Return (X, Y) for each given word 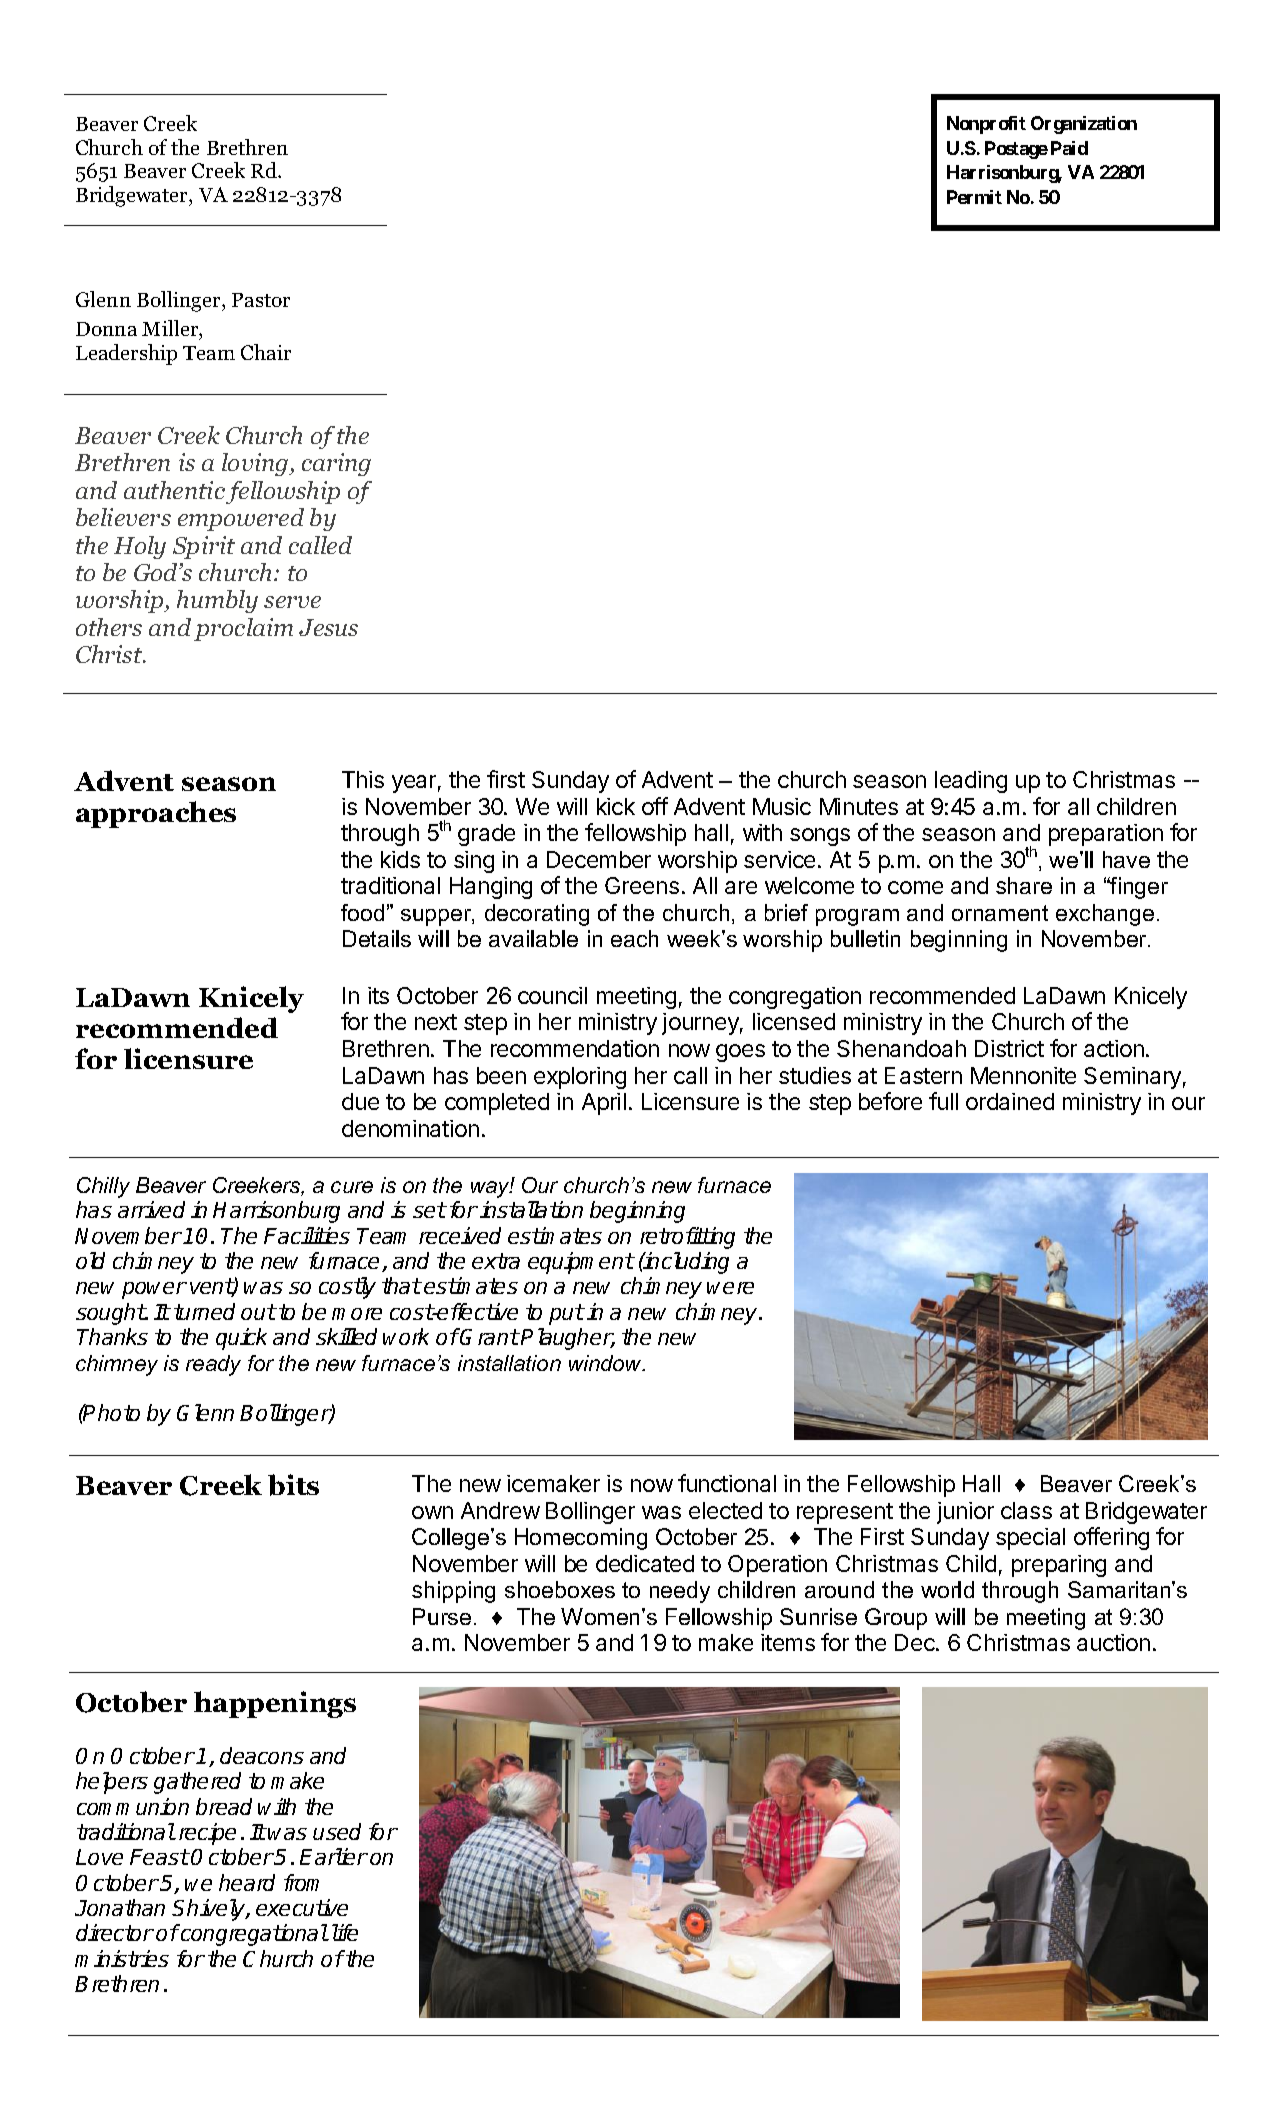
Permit (974, 197)
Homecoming (581, 1539)
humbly (217, 601)
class (1026, 1510)
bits (293, 1485)
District (1009, 1048)
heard (247, 1882)
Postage (1016, 150)
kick (616, 806)
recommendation (575, 1048)
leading (971, 782)
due (360, 1101)
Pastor (261, 300)
